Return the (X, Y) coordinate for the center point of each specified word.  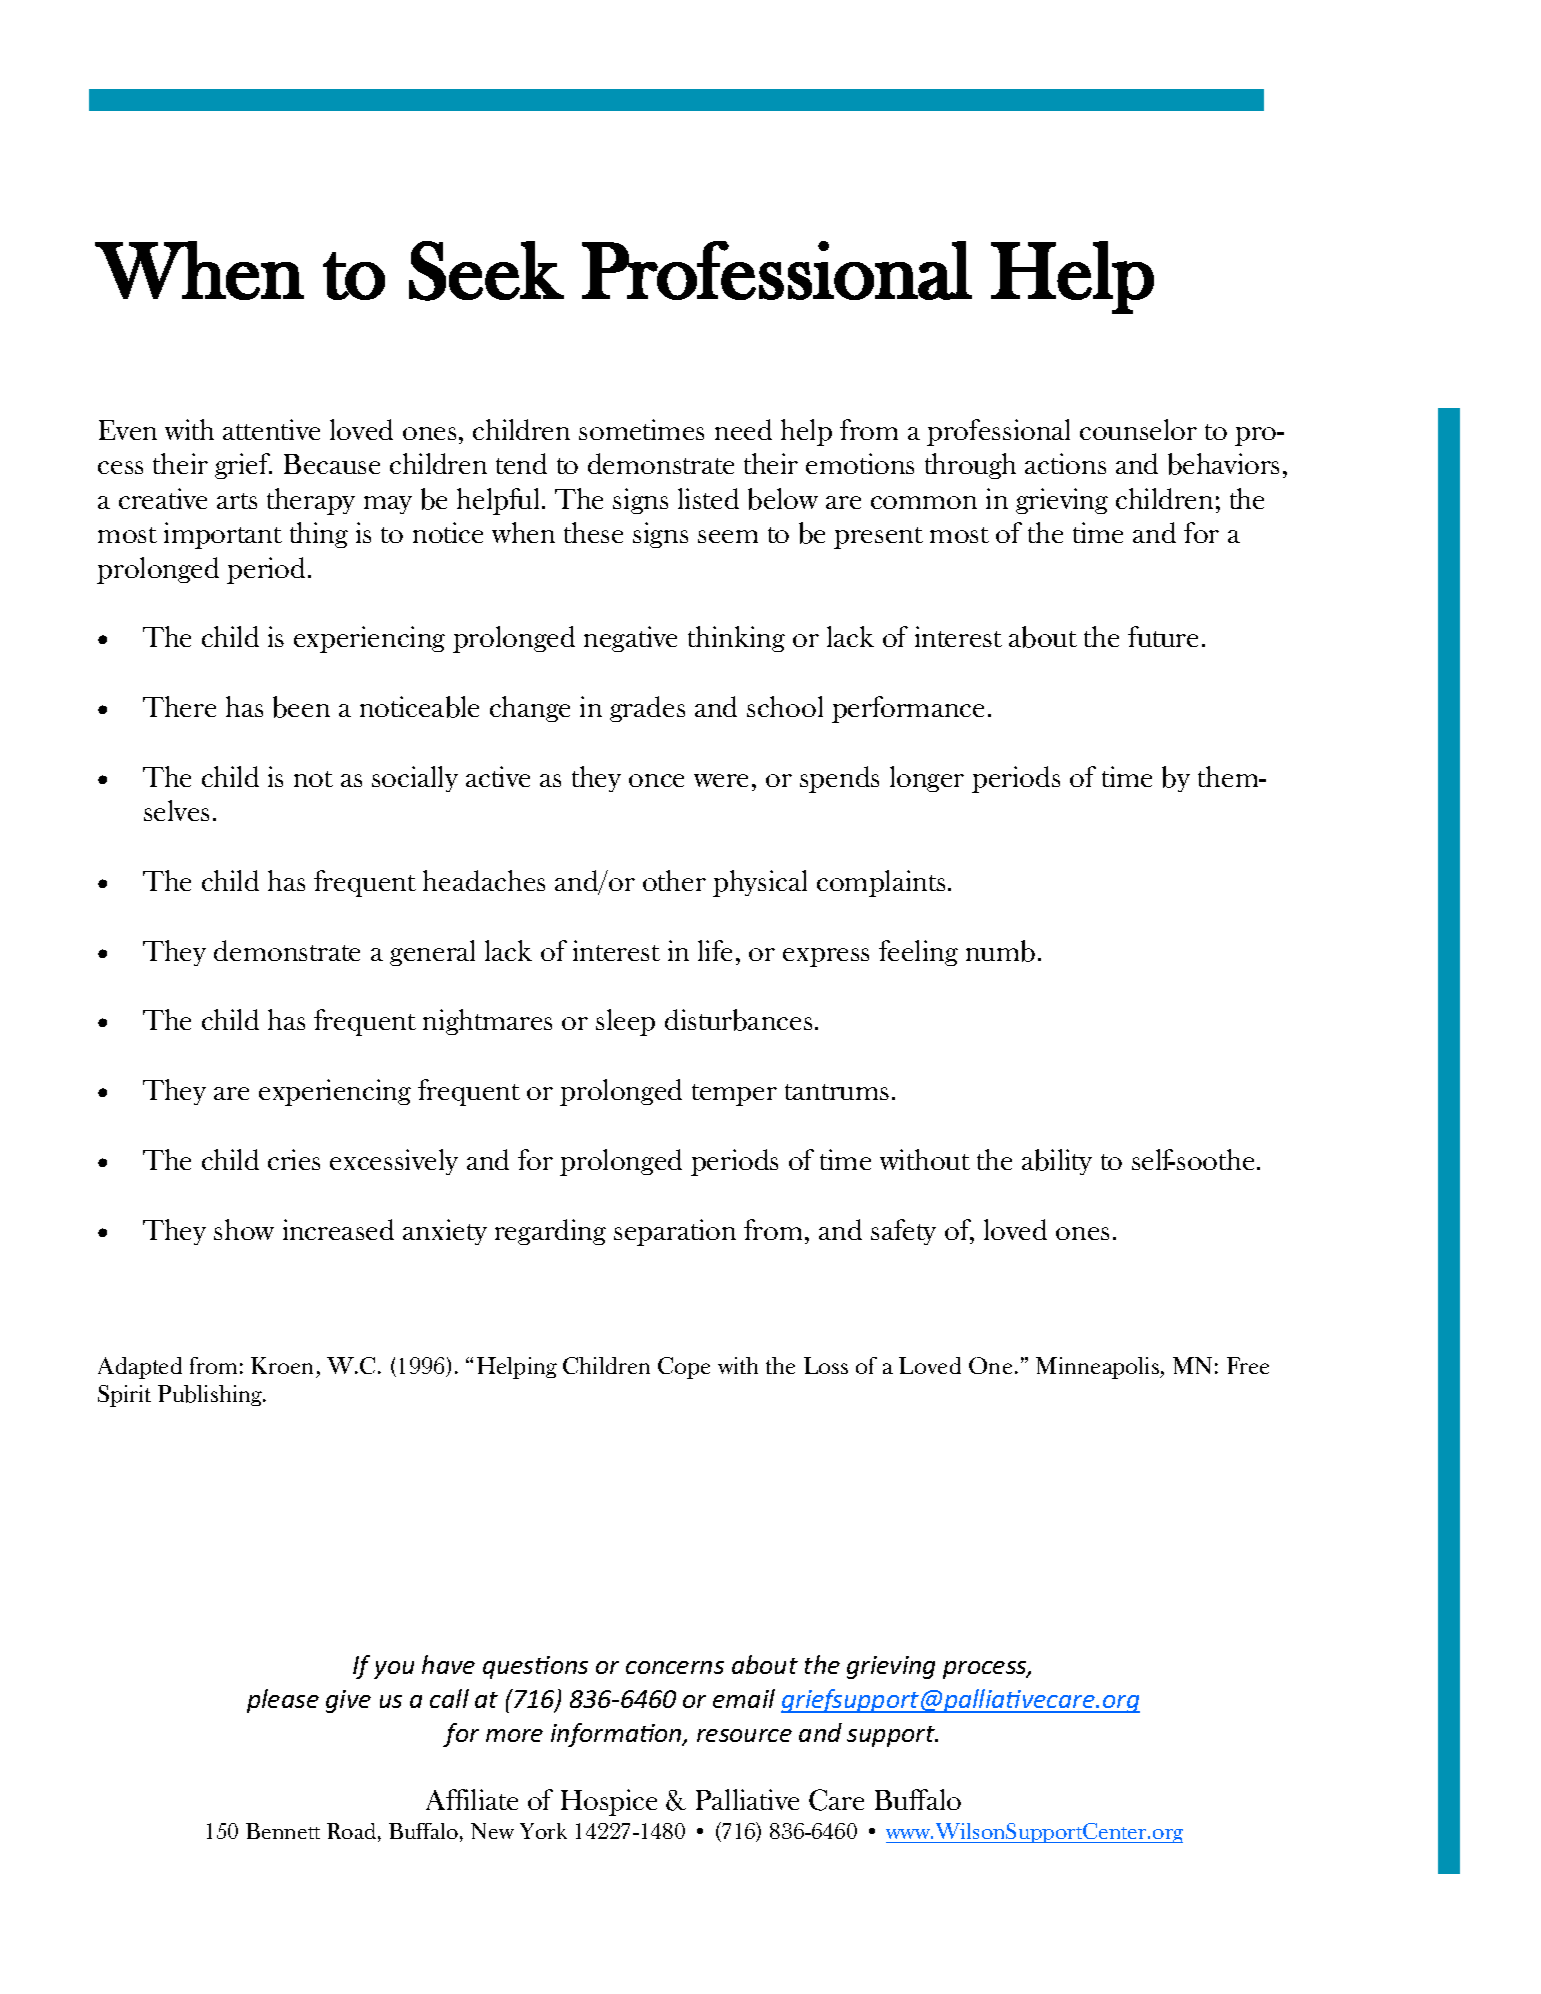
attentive (271, 429)
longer (927, 779)
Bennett (283, 1831)
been (301, 707)
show (244, 1229)
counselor (1138, 429)
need (743, 429)
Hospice (609, 1802)
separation (675, 1232)
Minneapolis (1098, 1368)
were (721, 780)
